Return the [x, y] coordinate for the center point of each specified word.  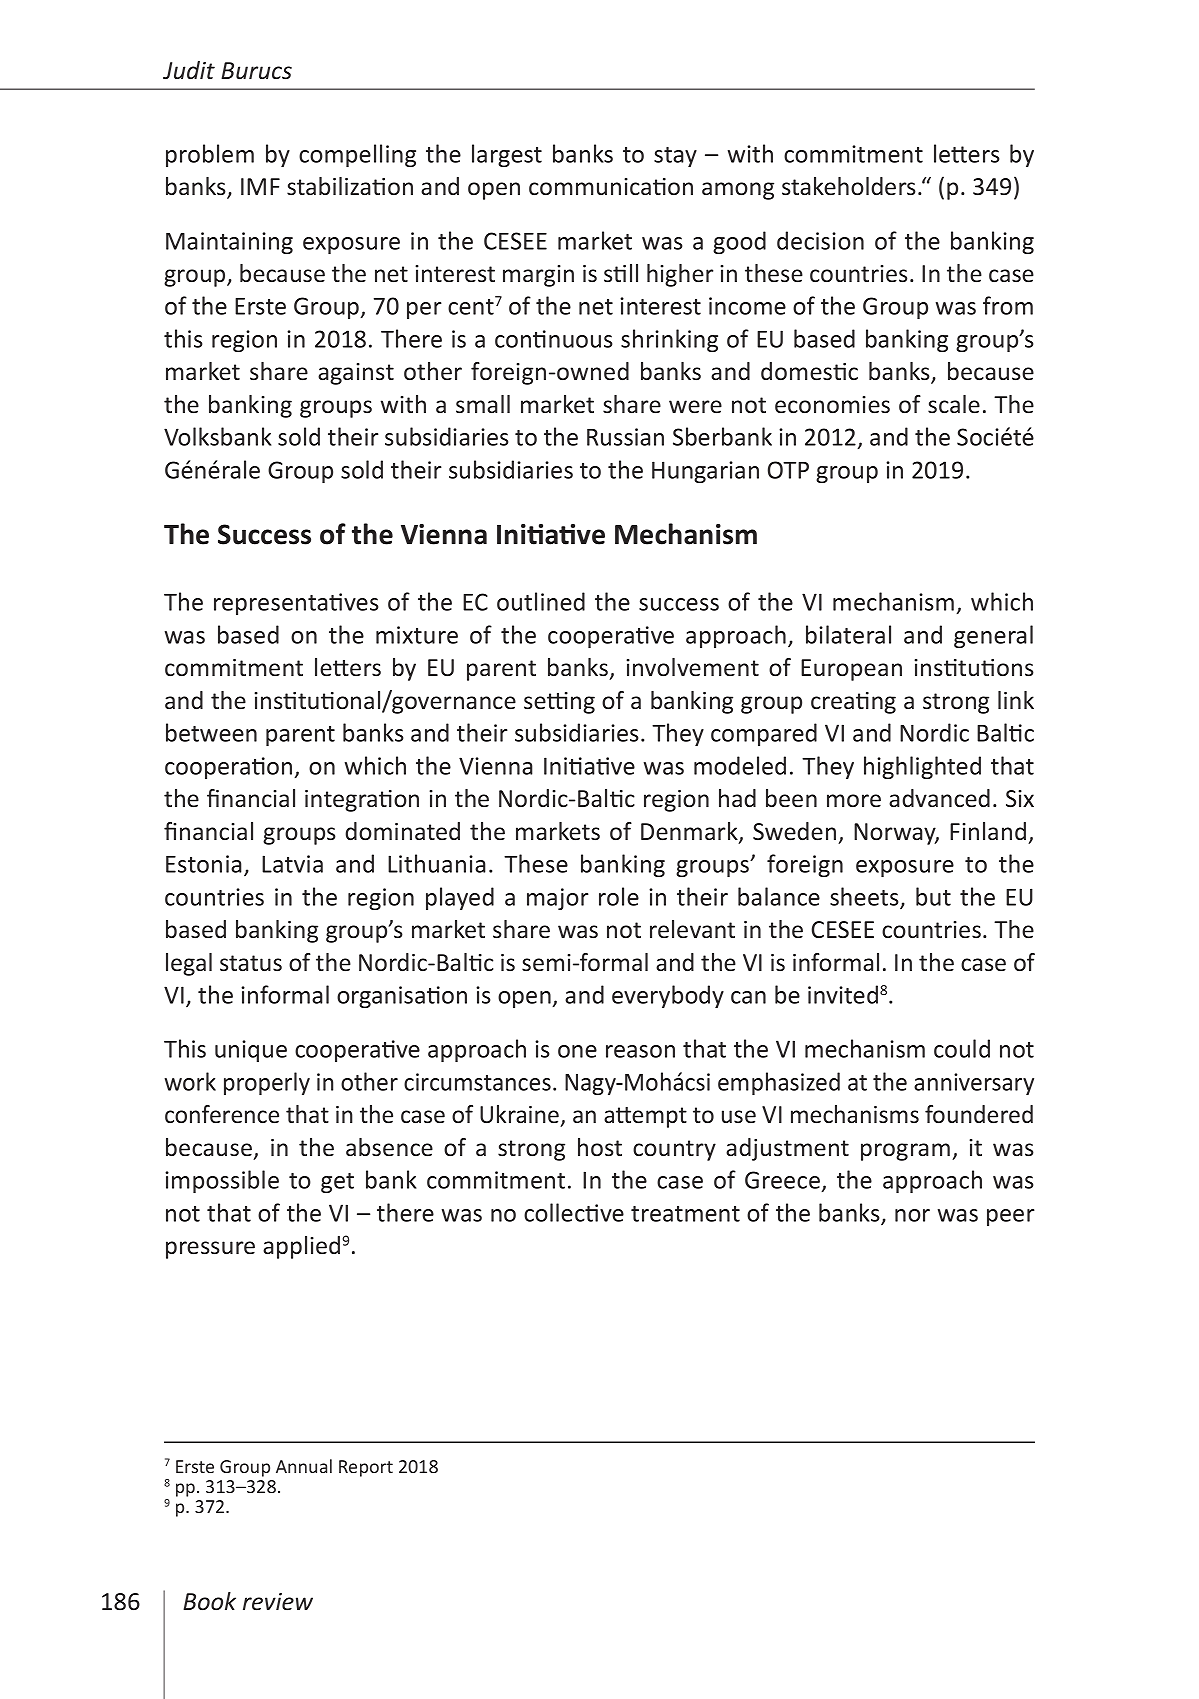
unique [251, 1051]
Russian [625, 437]
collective [574, 1212]
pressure [210, 1250]
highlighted [922, 767]
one [577, 1051]
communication [611, 187]
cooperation [230, 768]
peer [1011, 1217]
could [962, 1048]
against [356, 374]
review [278, 1602]
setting [559, 703]
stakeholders [849, 186]
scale [954, 404]
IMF [260, 186]
